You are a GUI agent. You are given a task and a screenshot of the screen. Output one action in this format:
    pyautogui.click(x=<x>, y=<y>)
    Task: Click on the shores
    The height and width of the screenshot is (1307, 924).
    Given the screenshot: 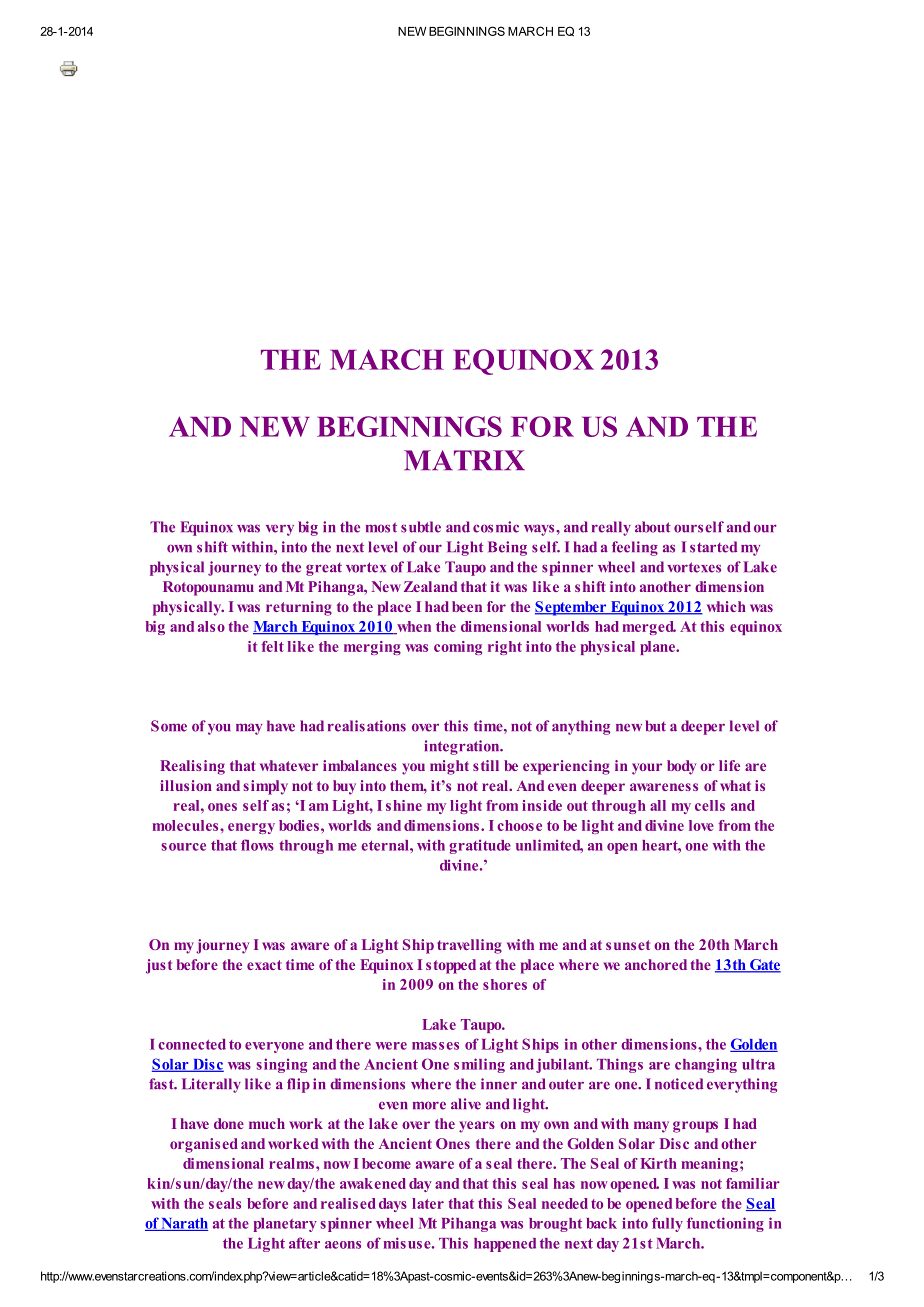 What is the action you would take?
    pyautogui.click(x=505, y=984)
